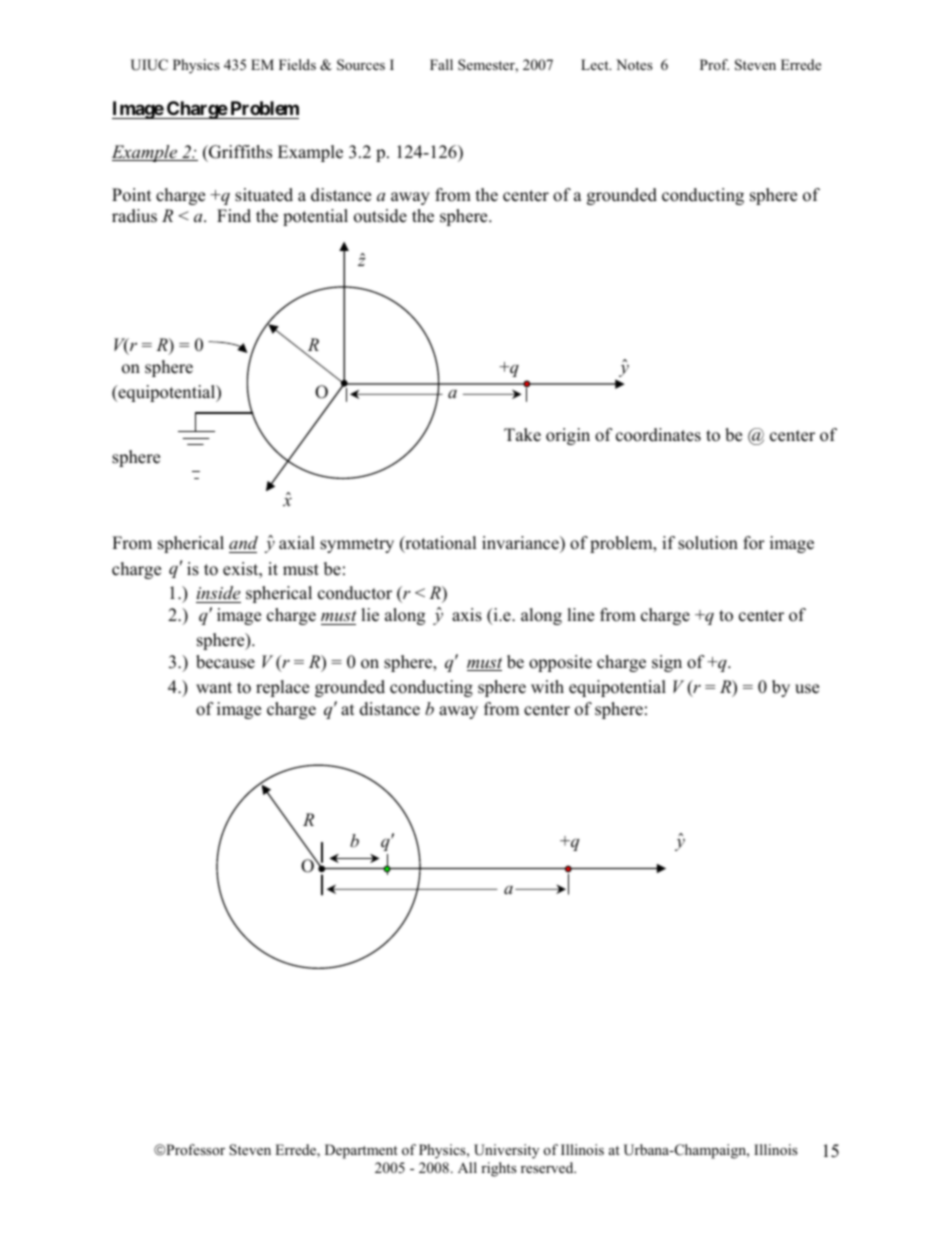  I want to click on Department, so click(361, 1151).
